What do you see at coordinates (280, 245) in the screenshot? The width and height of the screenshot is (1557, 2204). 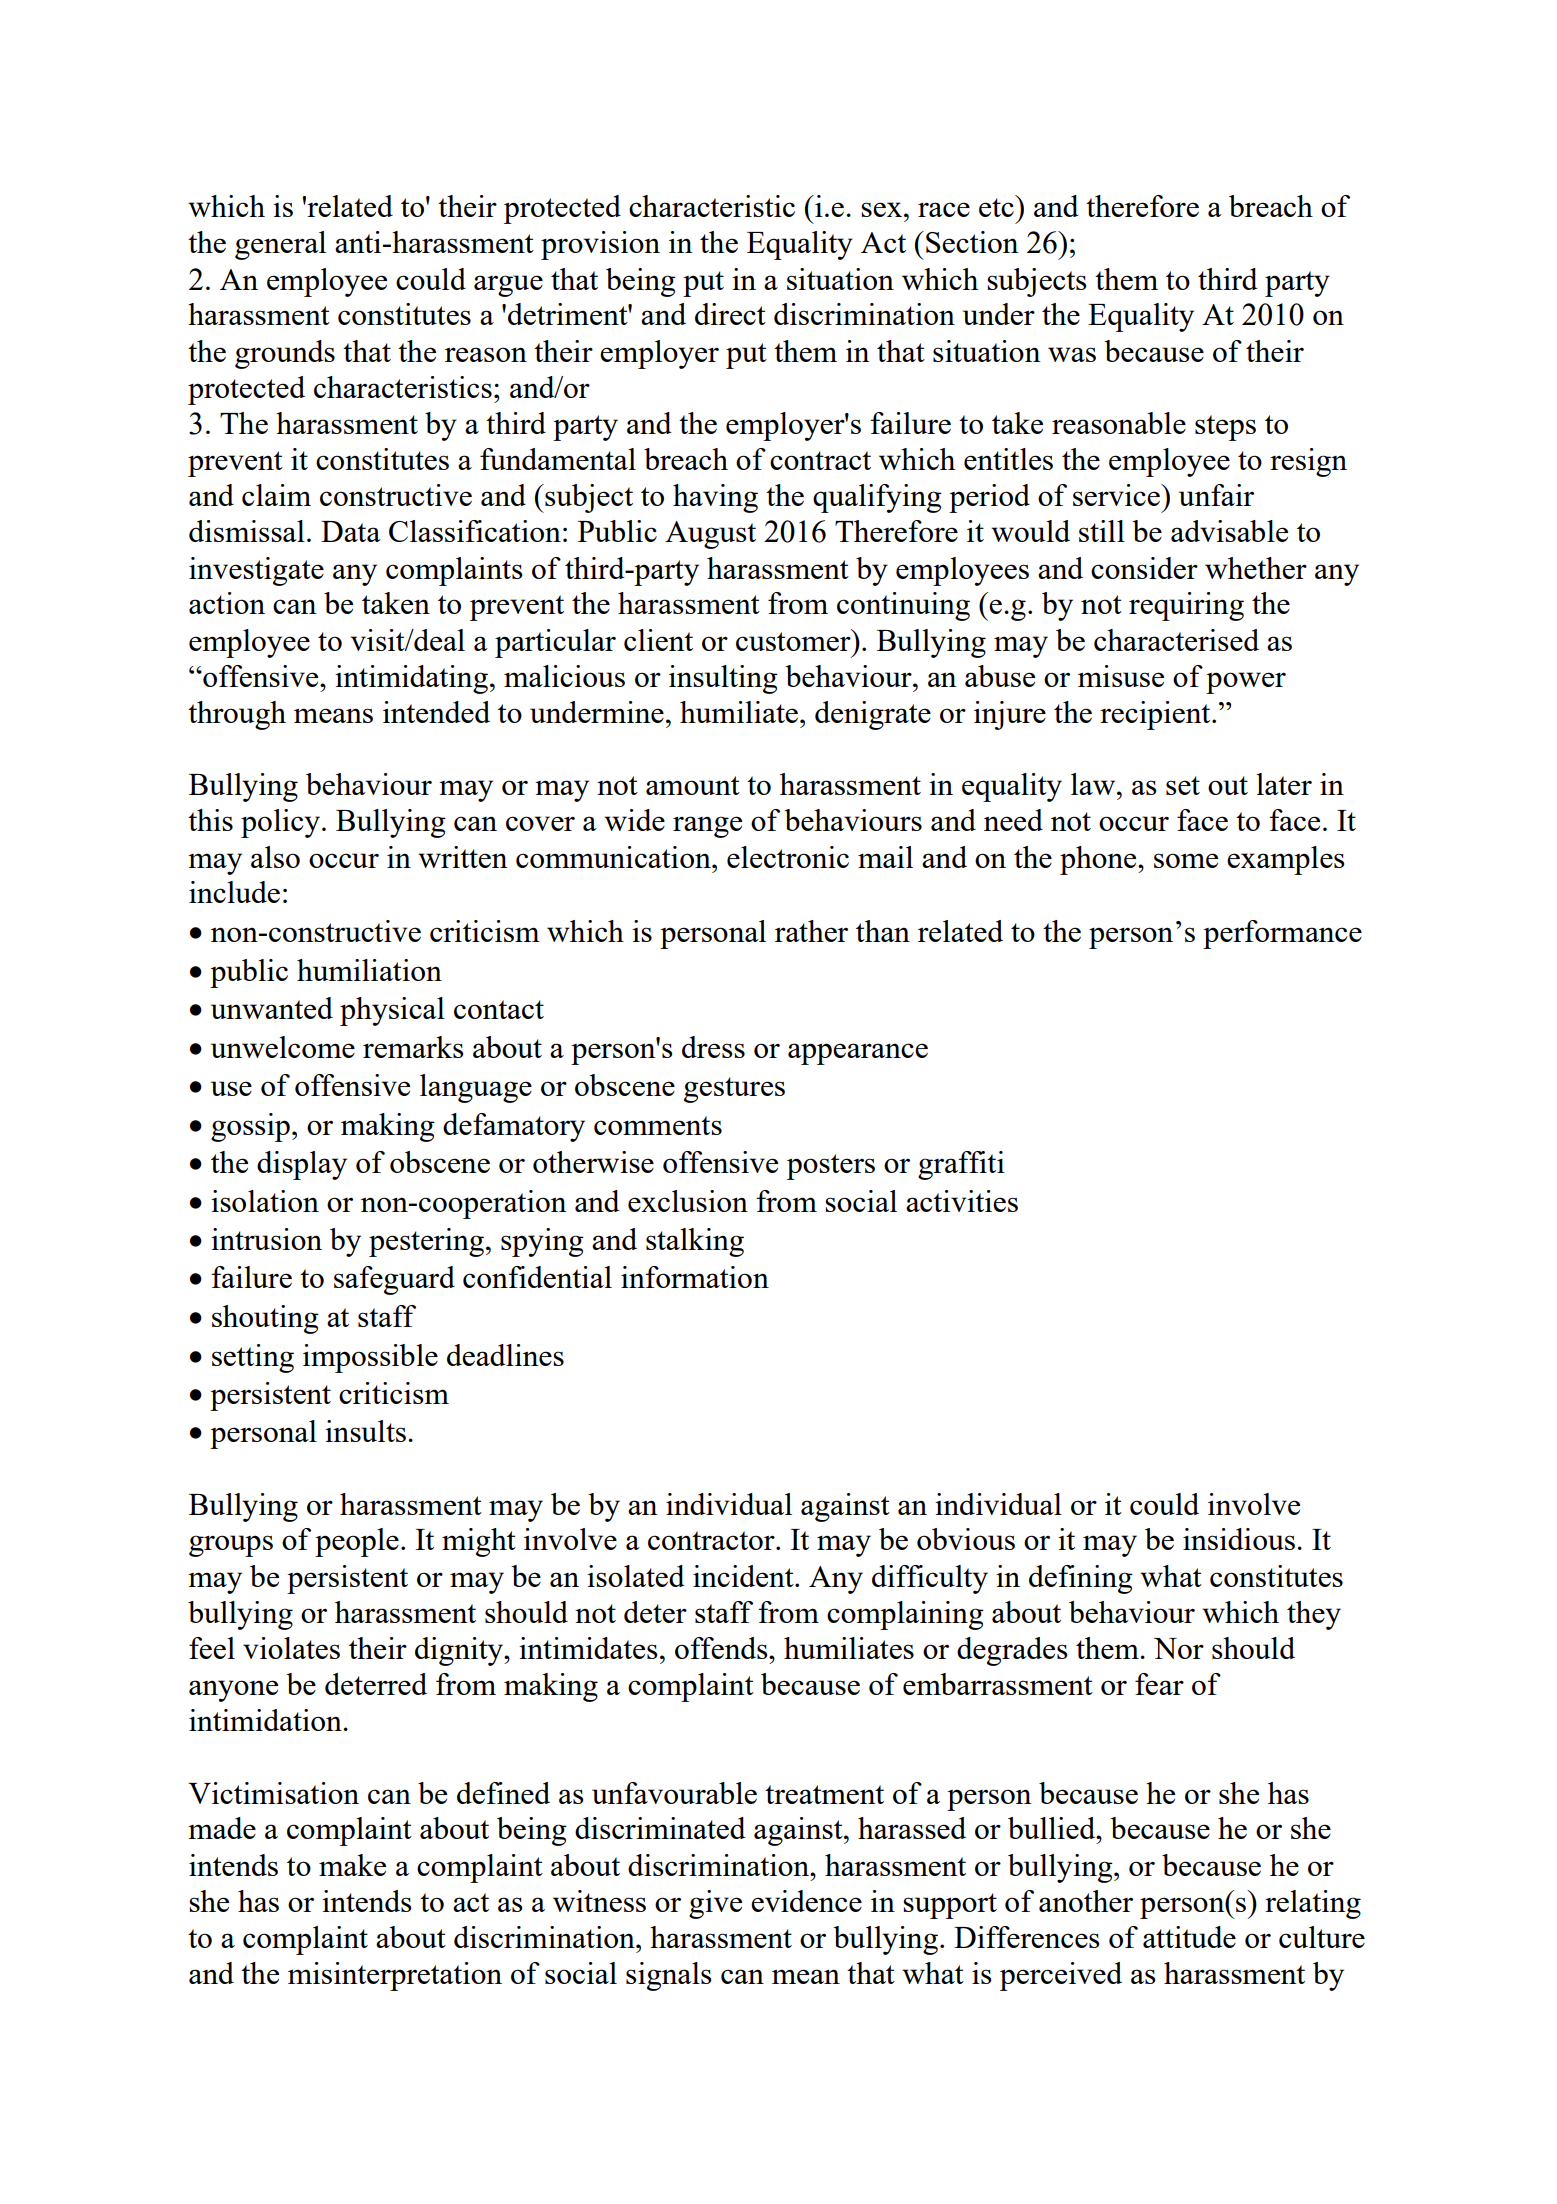 I see `general` at bounding box center [280, 245].
